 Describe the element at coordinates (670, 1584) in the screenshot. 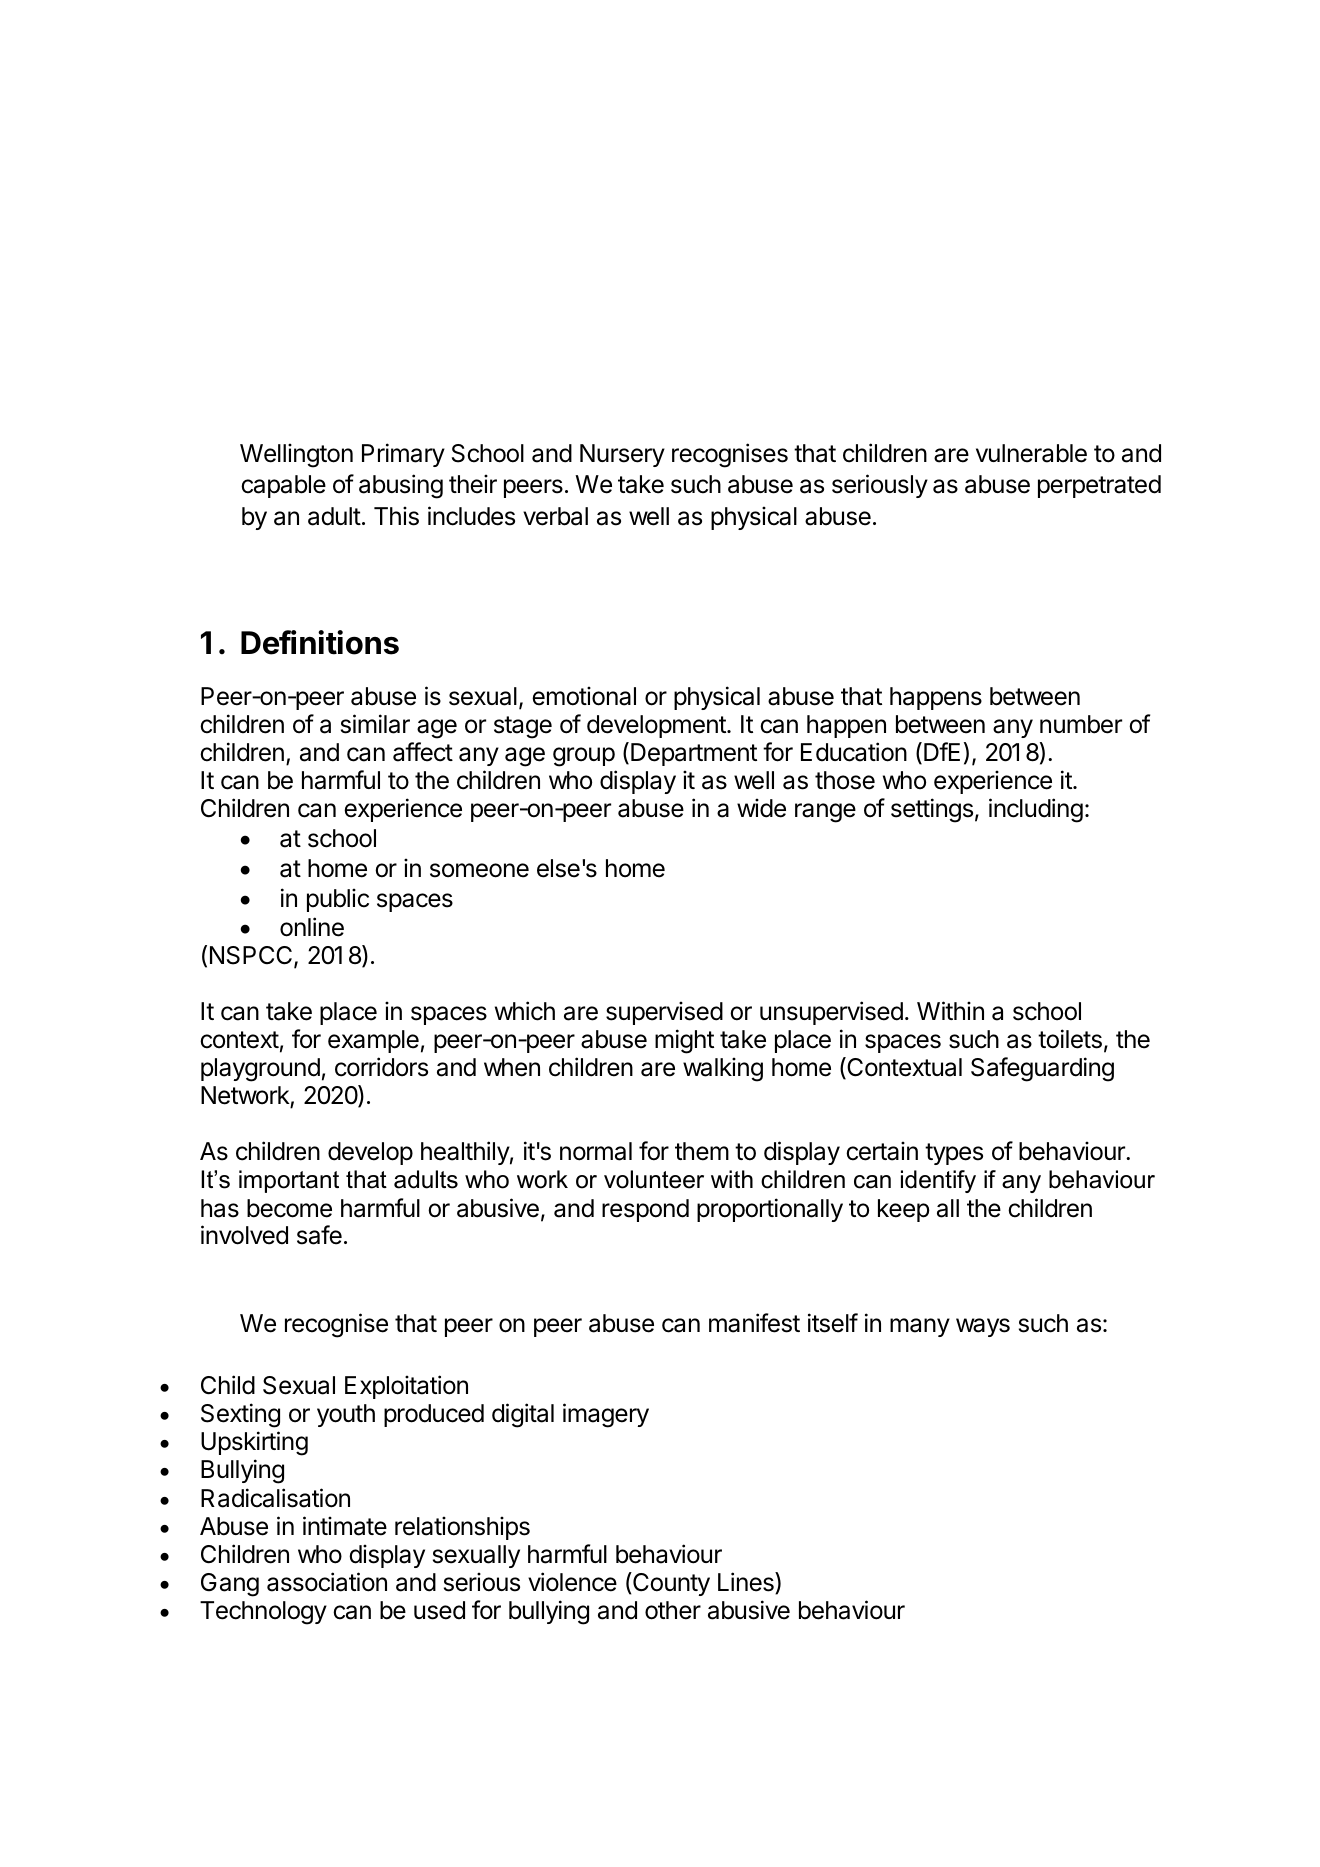

I see `County` at that location.
